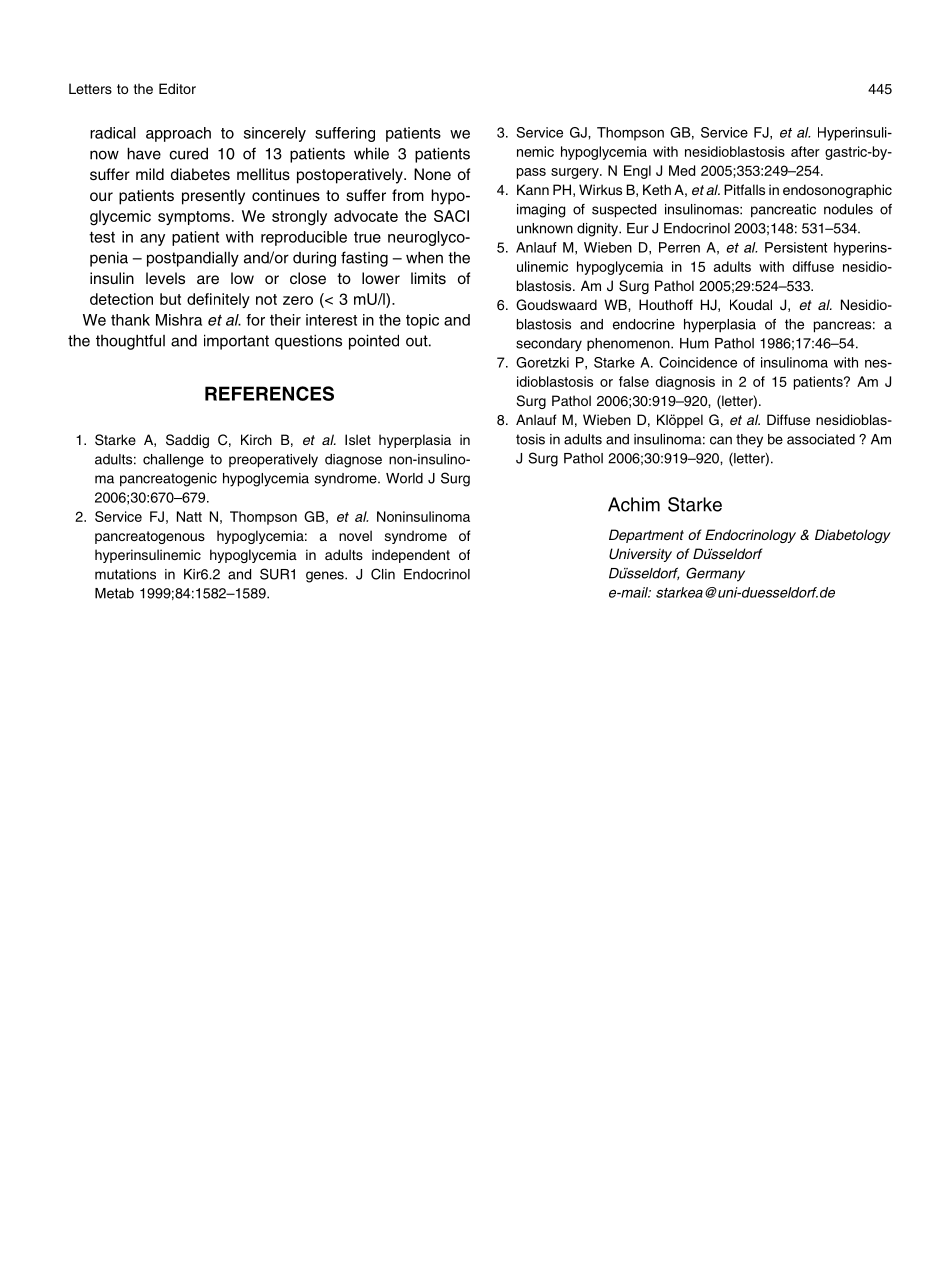  What do you see at coordinates (358, 439) in the page?
I see `Islet` at bounding box center [358, 439].
